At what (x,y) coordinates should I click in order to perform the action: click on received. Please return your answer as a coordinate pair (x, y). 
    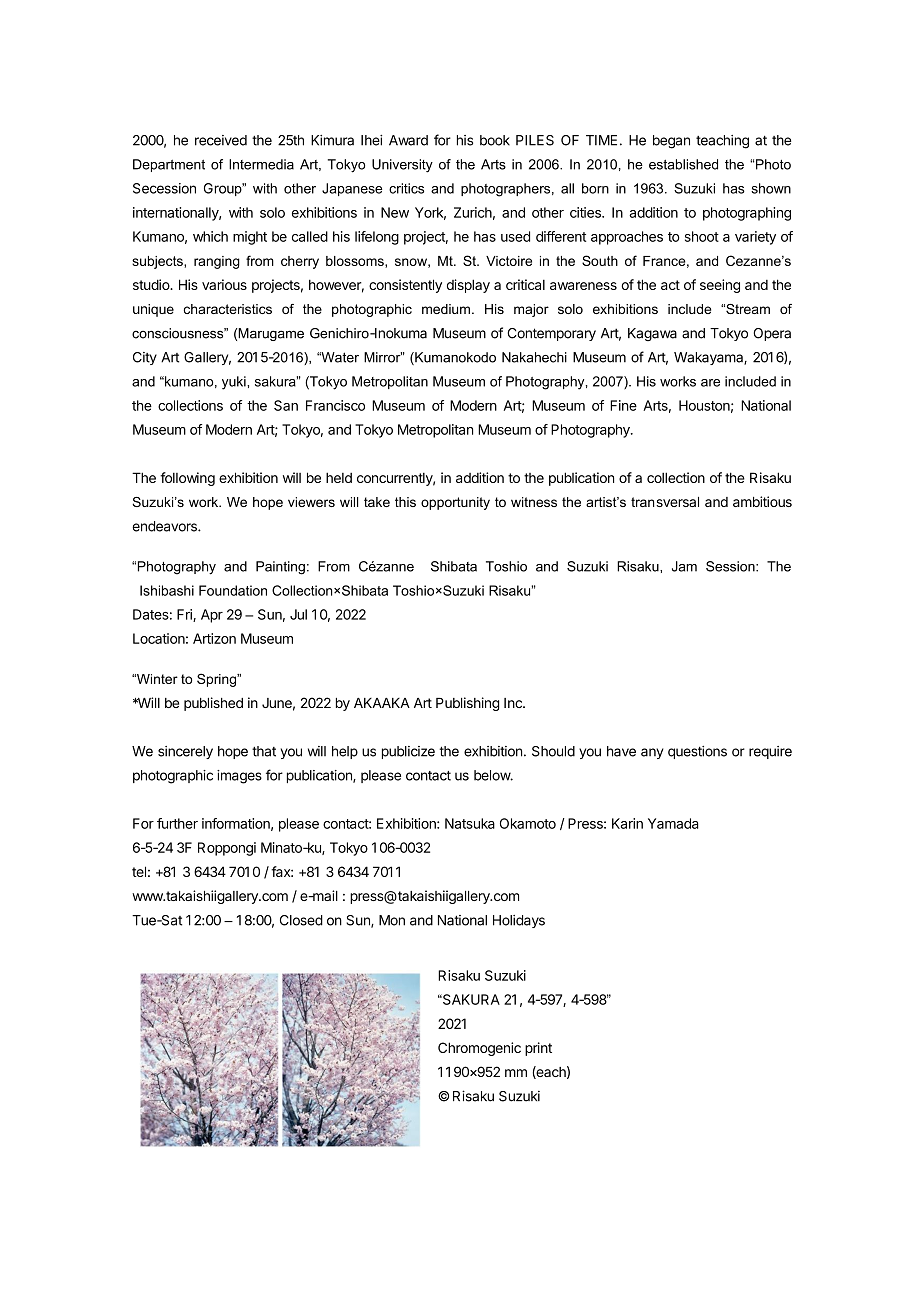
    Looking at the image, I should click on (221, 140).
